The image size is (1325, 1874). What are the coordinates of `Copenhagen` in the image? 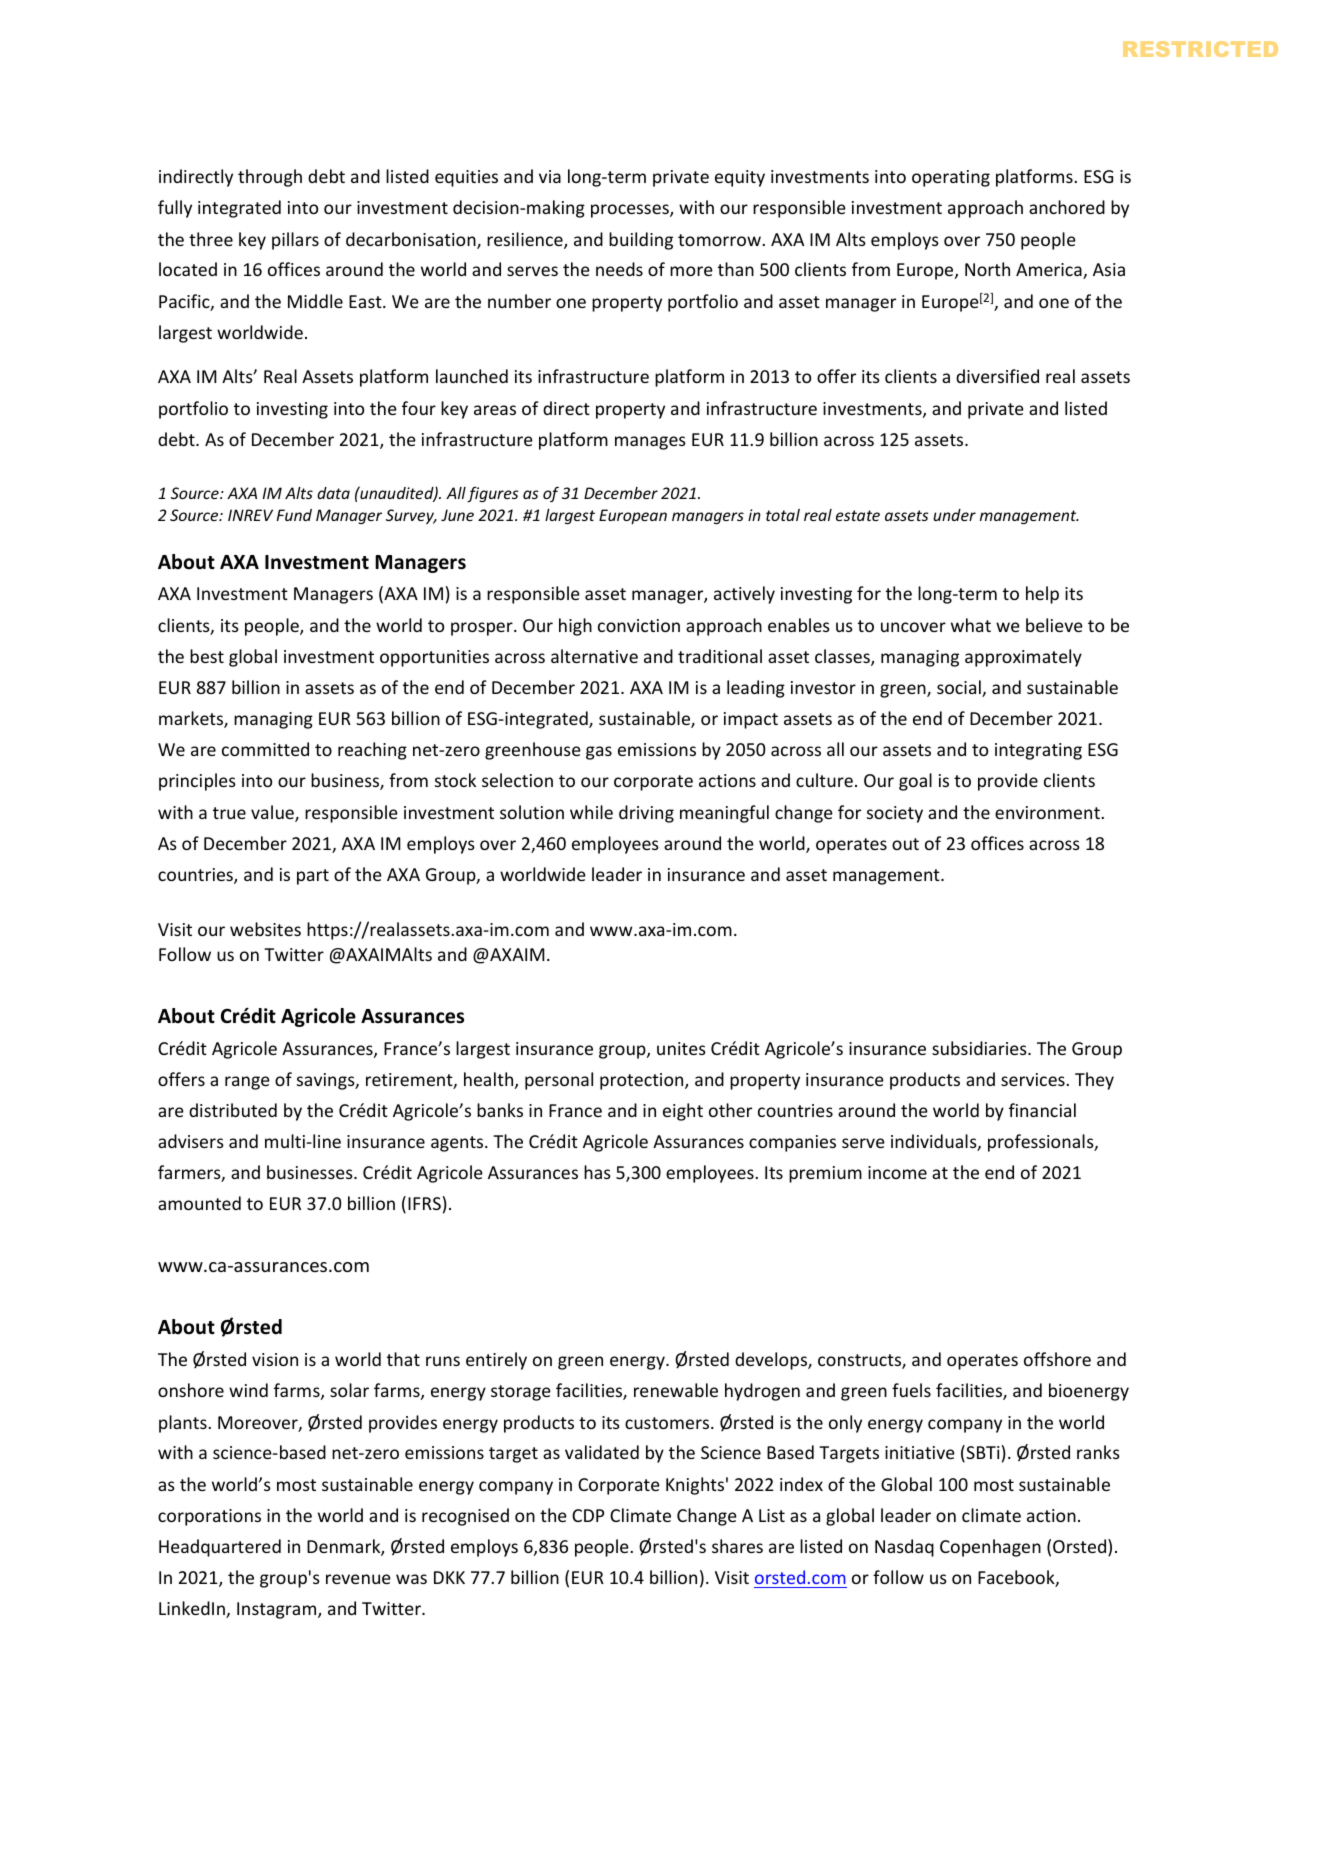 It's located at (990, 1548).
